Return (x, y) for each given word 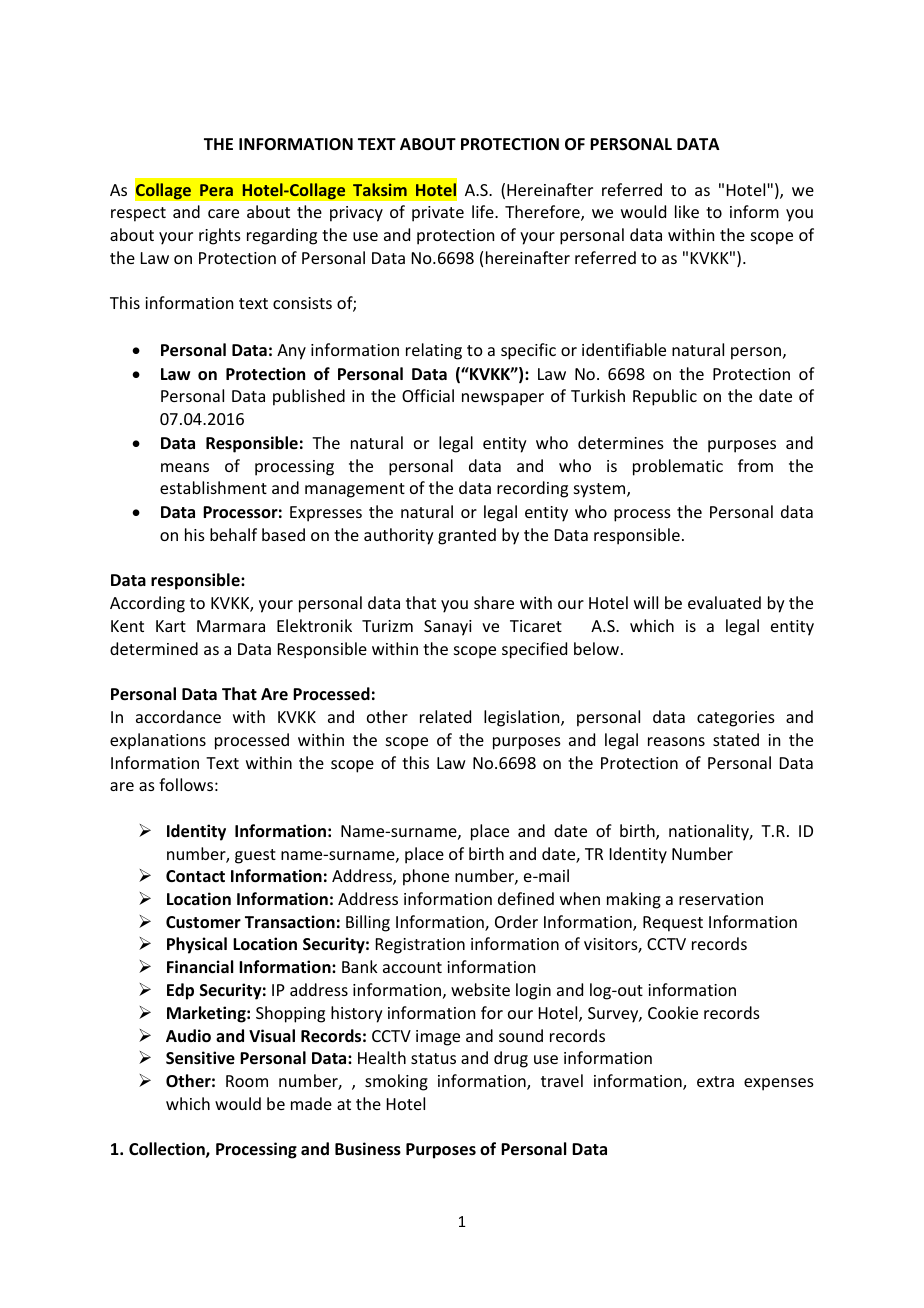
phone (426, 877)
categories (736, 719)
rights (220, 236)
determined (154, 648)
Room (247, 1081)
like (687, 211)
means (185, 467)
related (445, 716)
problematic (678, 467)
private (438, 214)
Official (428, 395)
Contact (195, 876)
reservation (721, 899)
